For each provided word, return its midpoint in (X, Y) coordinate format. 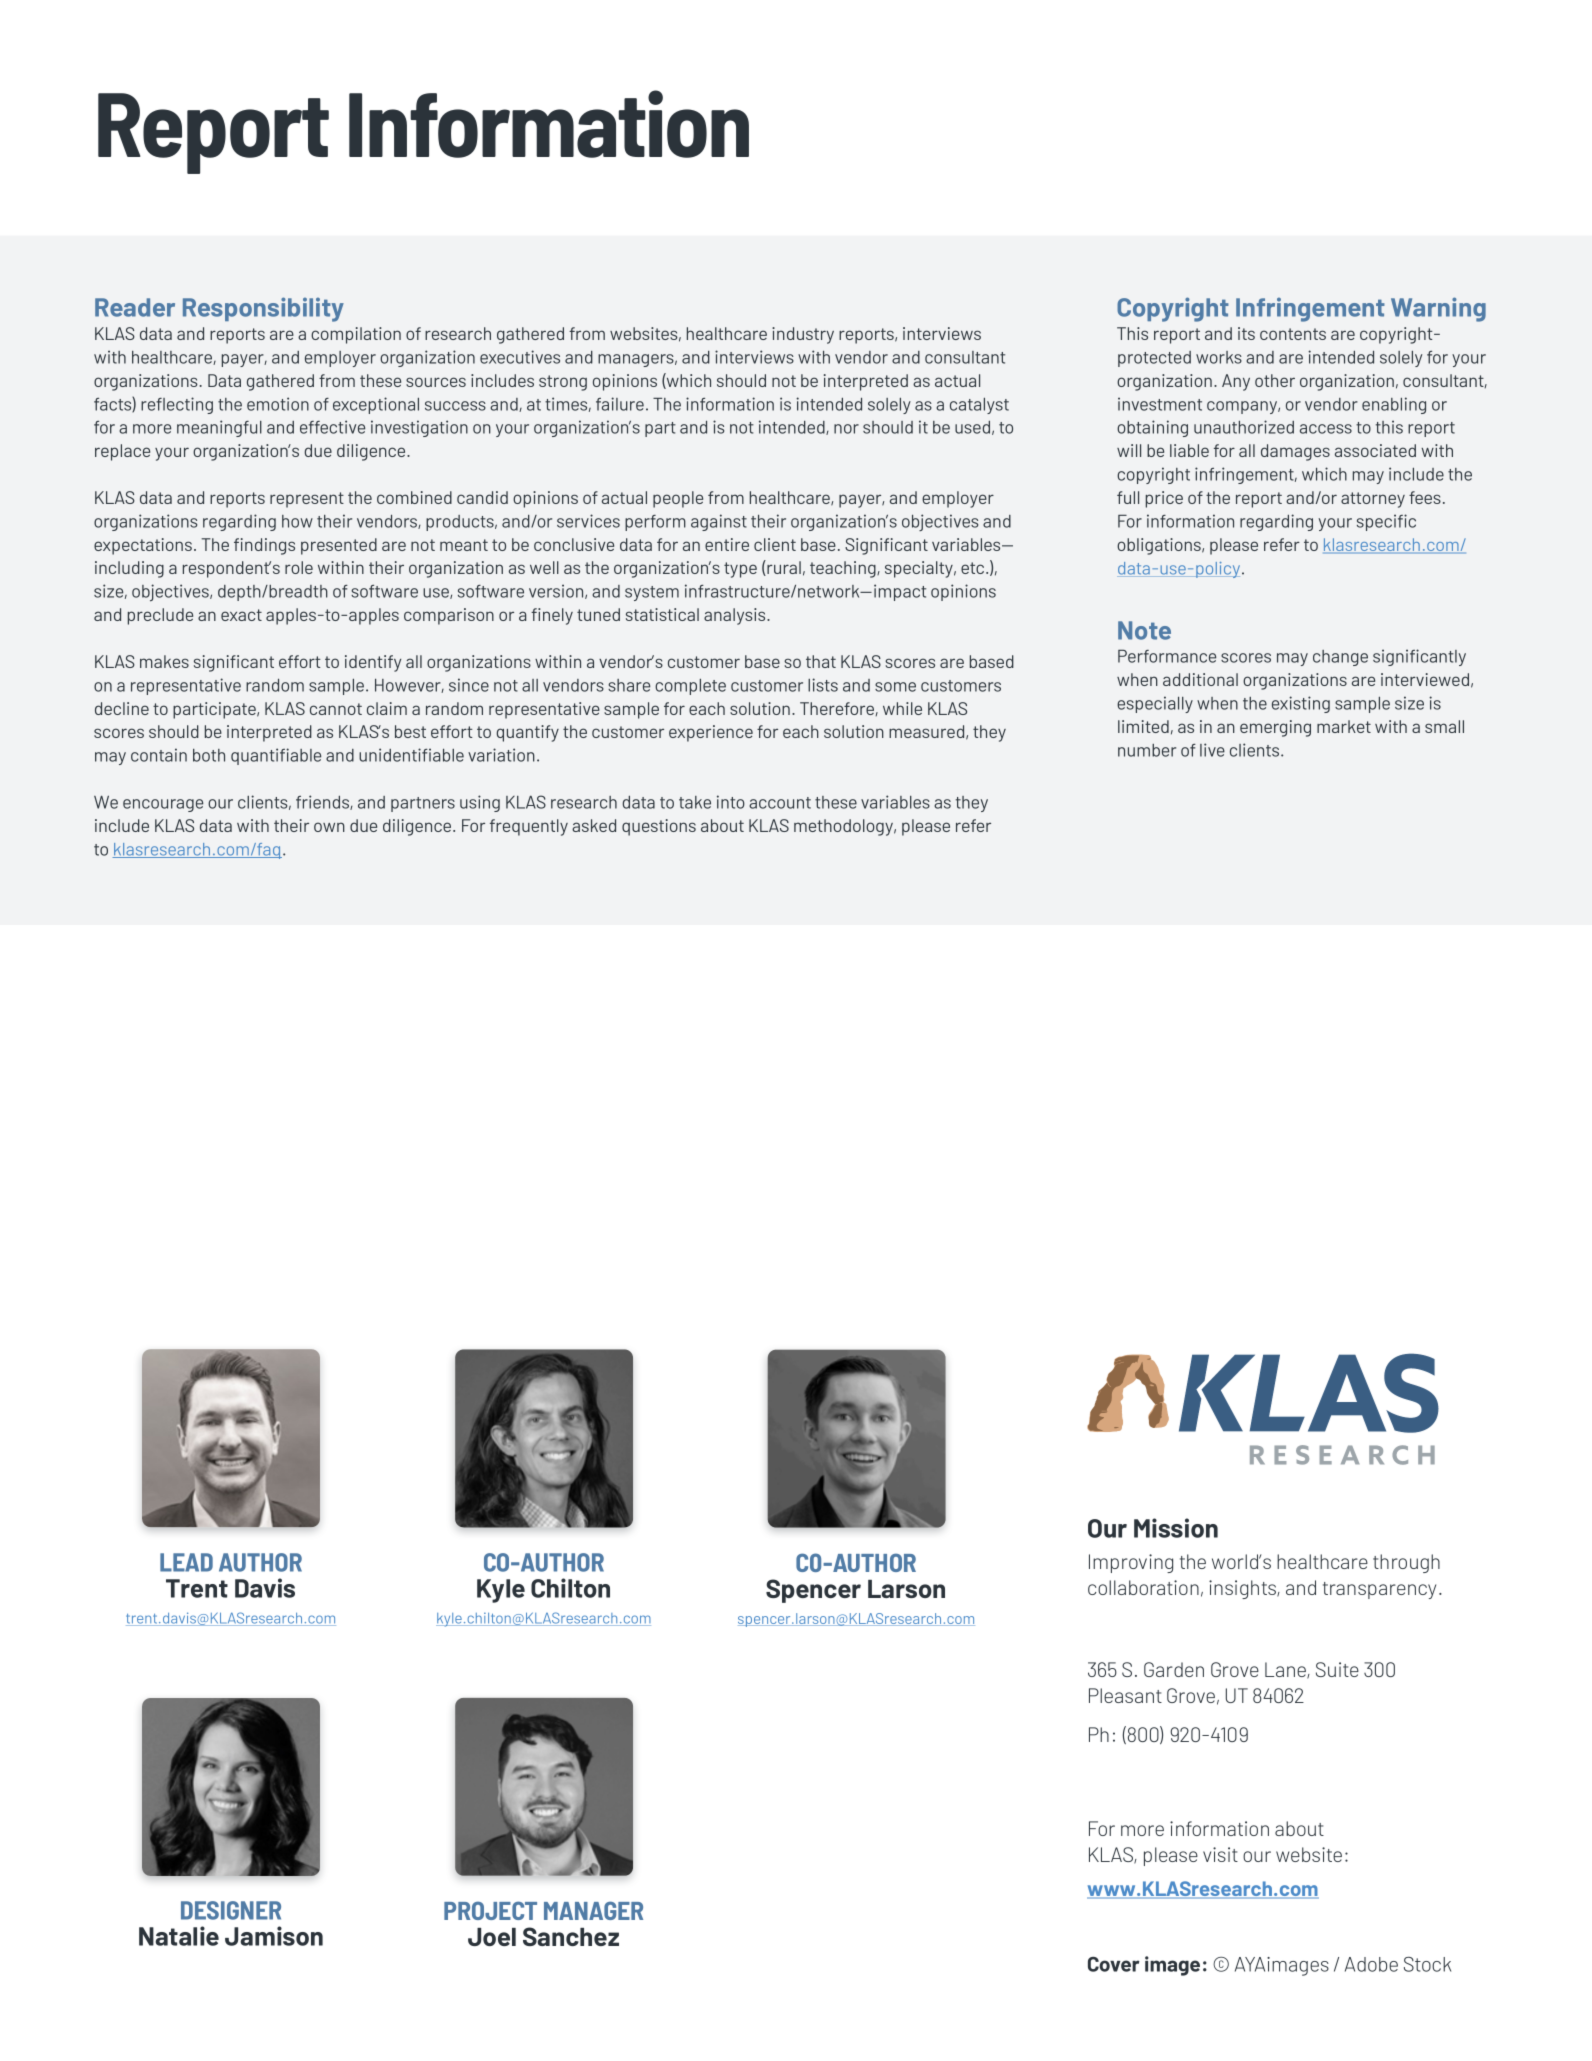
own (329, 827)
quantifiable (276, 756)
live (1212, 750)
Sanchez (571, 1936)
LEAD (186, 1562)
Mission (1176, 1528)
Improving (1131, 1563)
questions (659, 827)
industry (803, 335)
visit (1220, 1854)
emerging (1275, 728)
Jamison (274, 1936)
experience (711, 733)
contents (1293, 334)
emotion (278, 404)
